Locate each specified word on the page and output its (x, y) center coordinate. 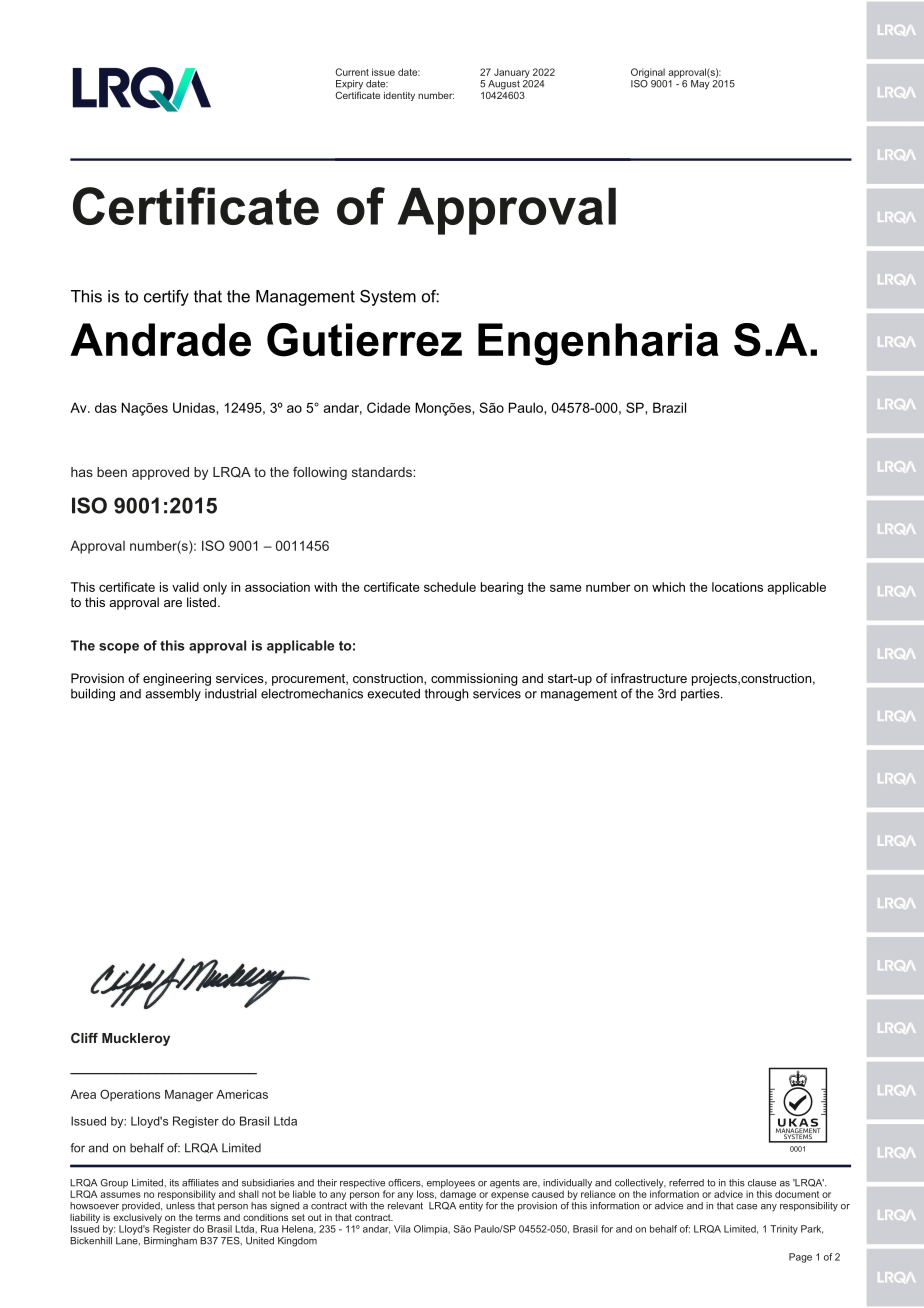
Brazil (669, 407)
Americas (242, 1094)
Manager (189, 1096)
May (700, 83)
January (512, 73)
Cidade (388, 407)
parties (701, 695)
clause (762, 1183)
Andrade (160, 340)
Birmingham (170, 1240)
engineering (177, 679)
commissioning (474, 679)
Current (352, 72)
